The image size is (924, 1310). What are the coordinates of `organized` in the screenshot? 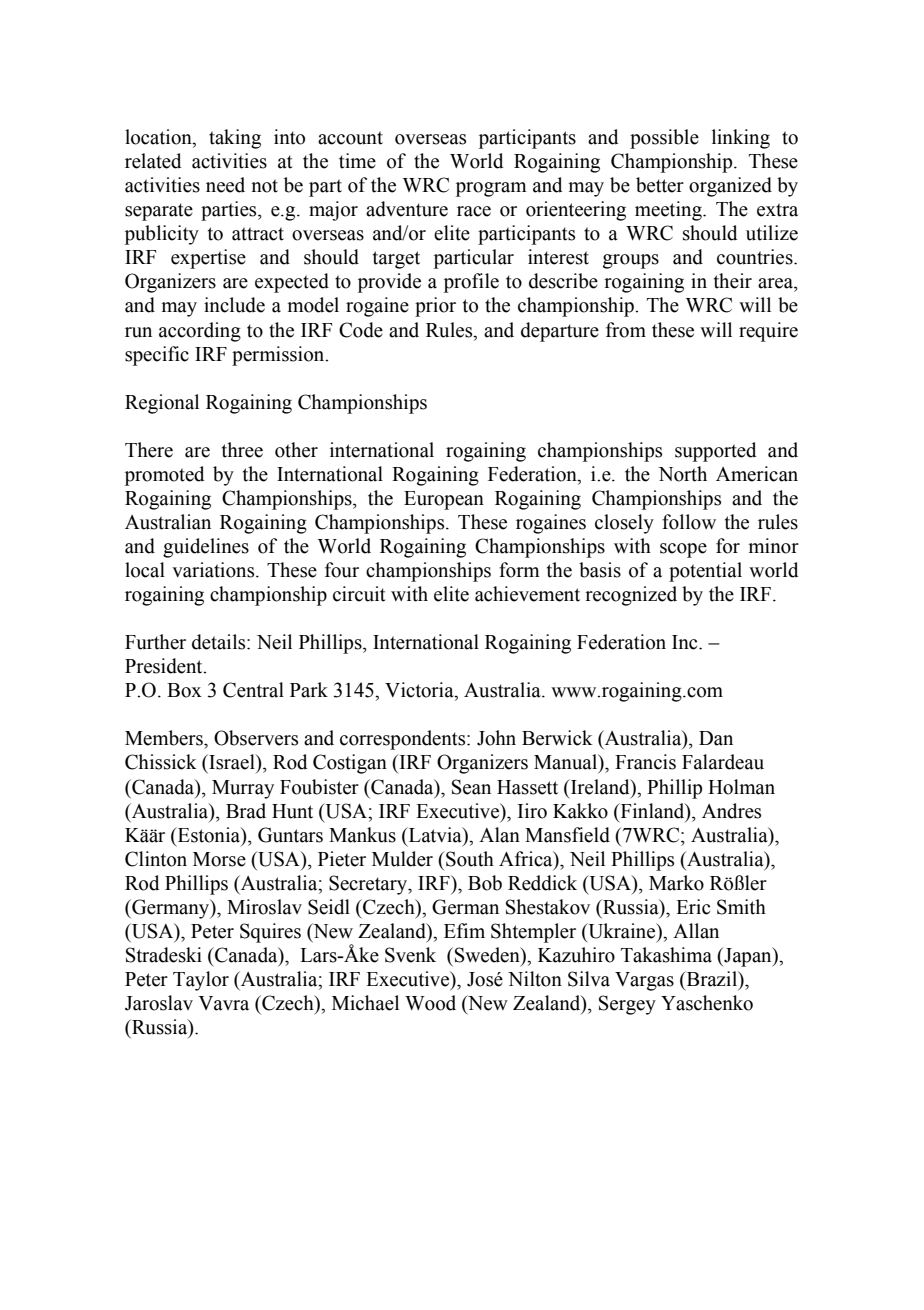 It's located at (730, 187).
